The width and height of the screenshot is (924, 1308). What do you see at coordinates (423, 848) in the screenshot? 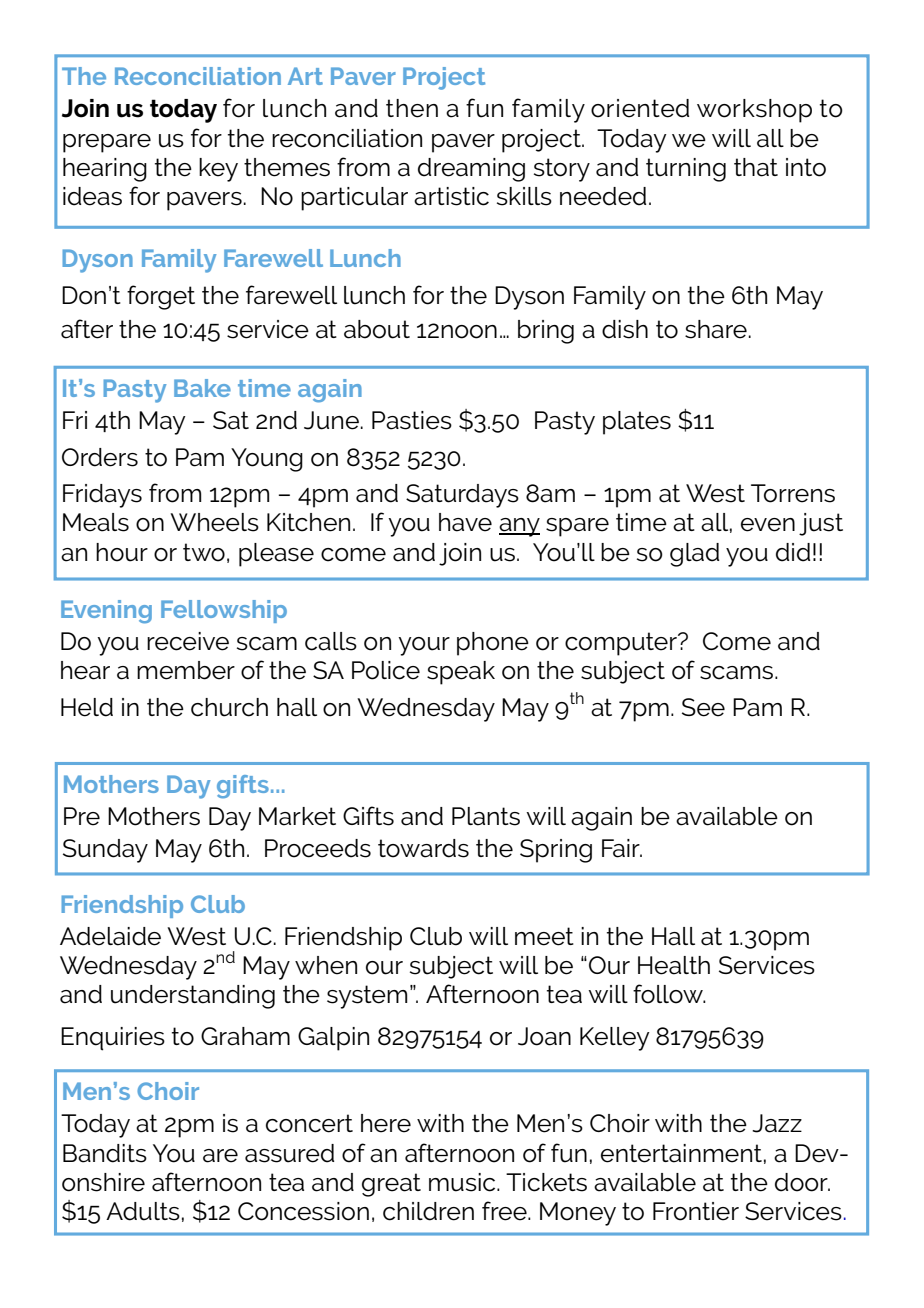
I see `towards` at bounding box center [423, 848].
